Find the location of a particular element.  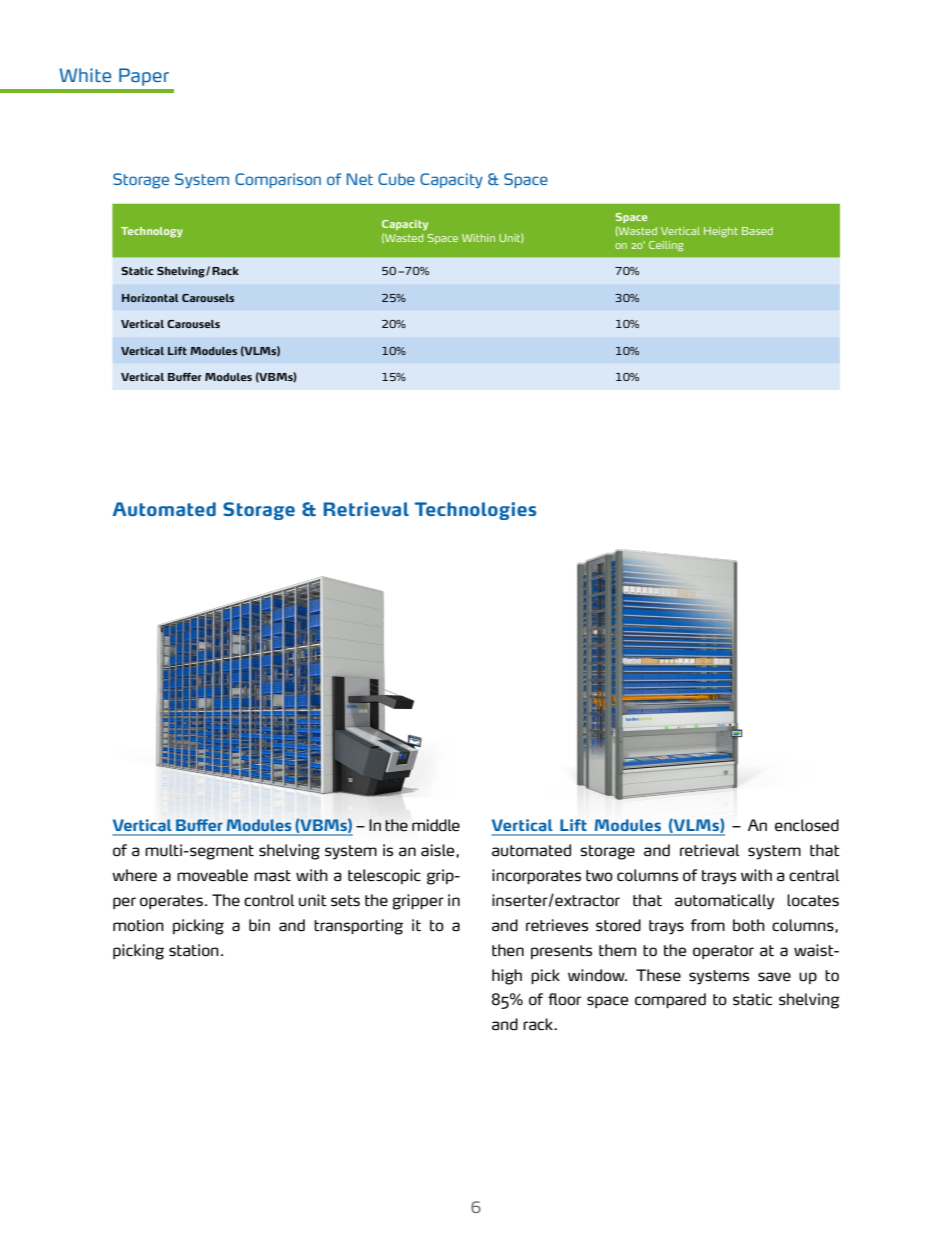

Horizontal is located at coordinates (150, 298).
